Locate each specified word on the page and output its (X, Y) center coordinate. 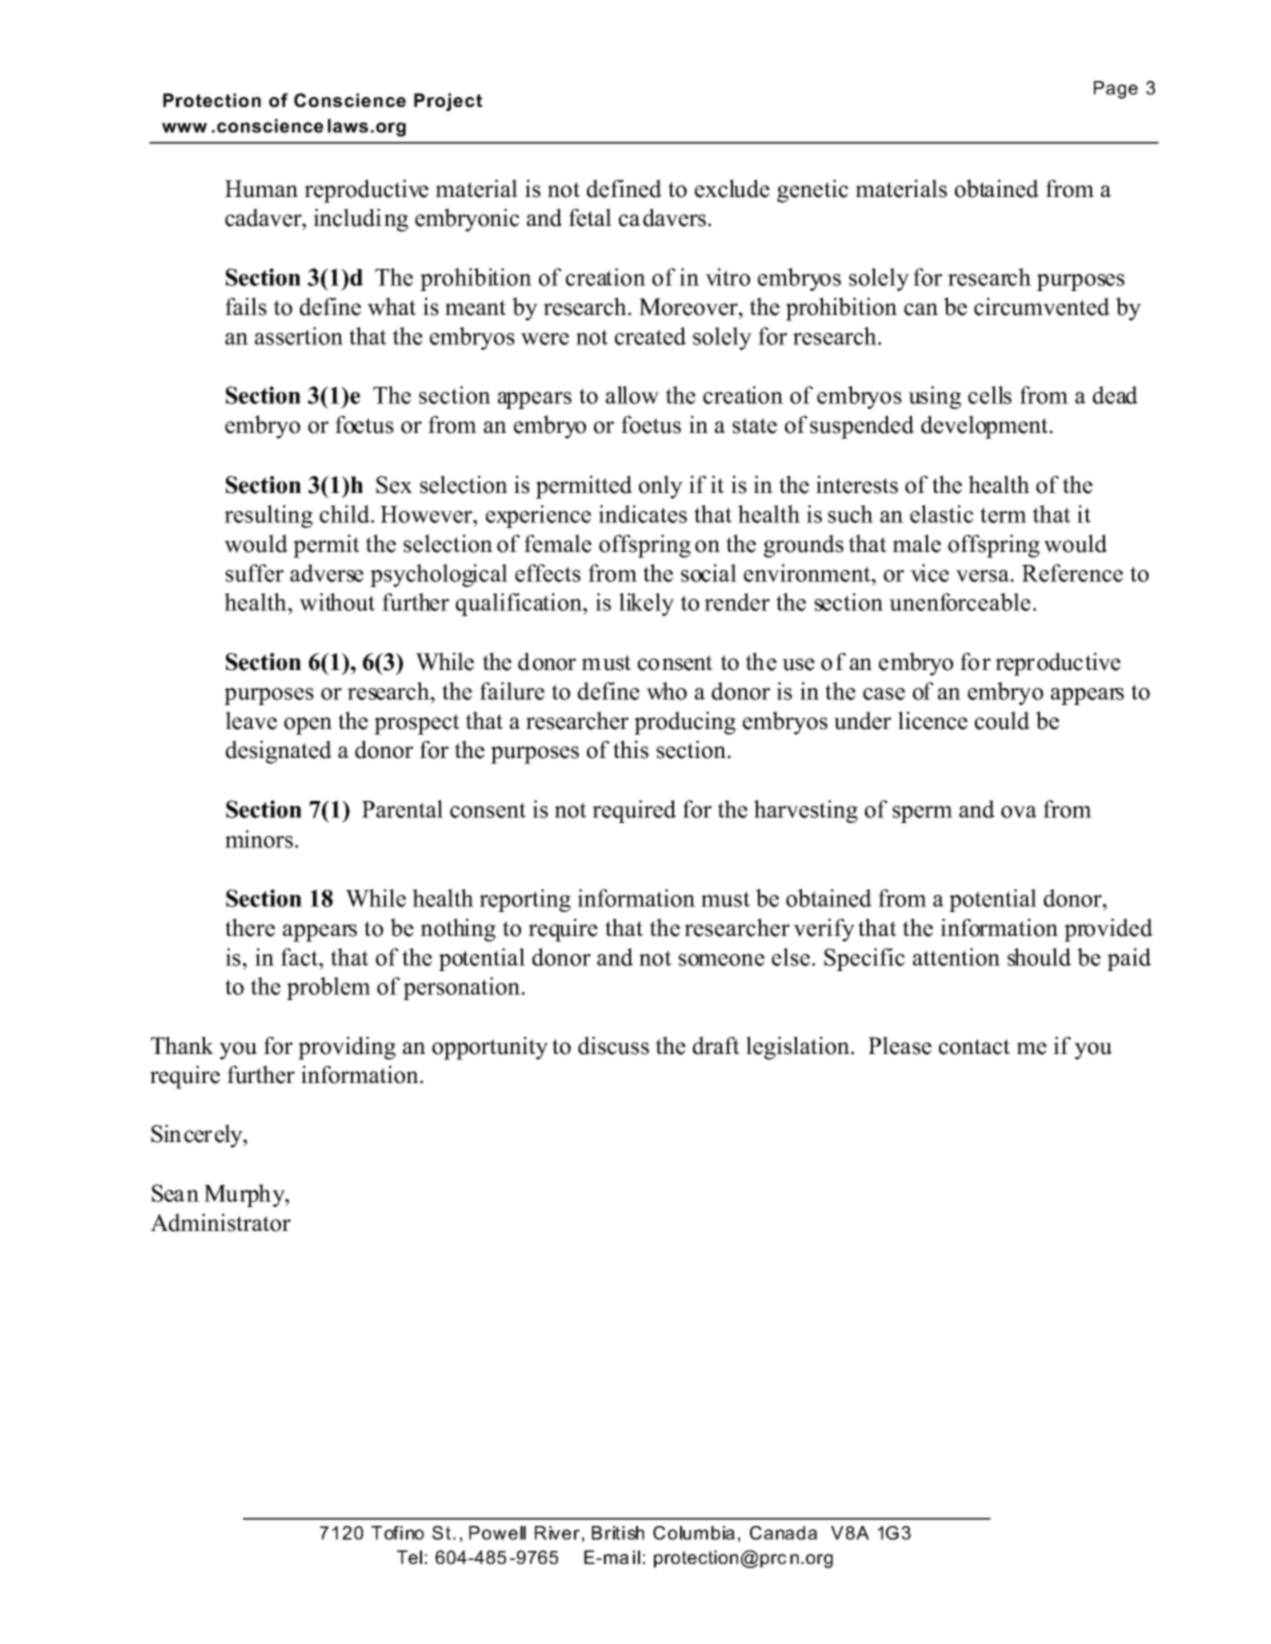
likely (646, 604)
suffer (254, 573)
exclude (732, 188)
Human (261, 189)
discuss (613, 1045)
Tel (409, 1557)
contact (974, 1047)
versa (982, 576)
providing (347, 1048)
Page (1116, 90)
